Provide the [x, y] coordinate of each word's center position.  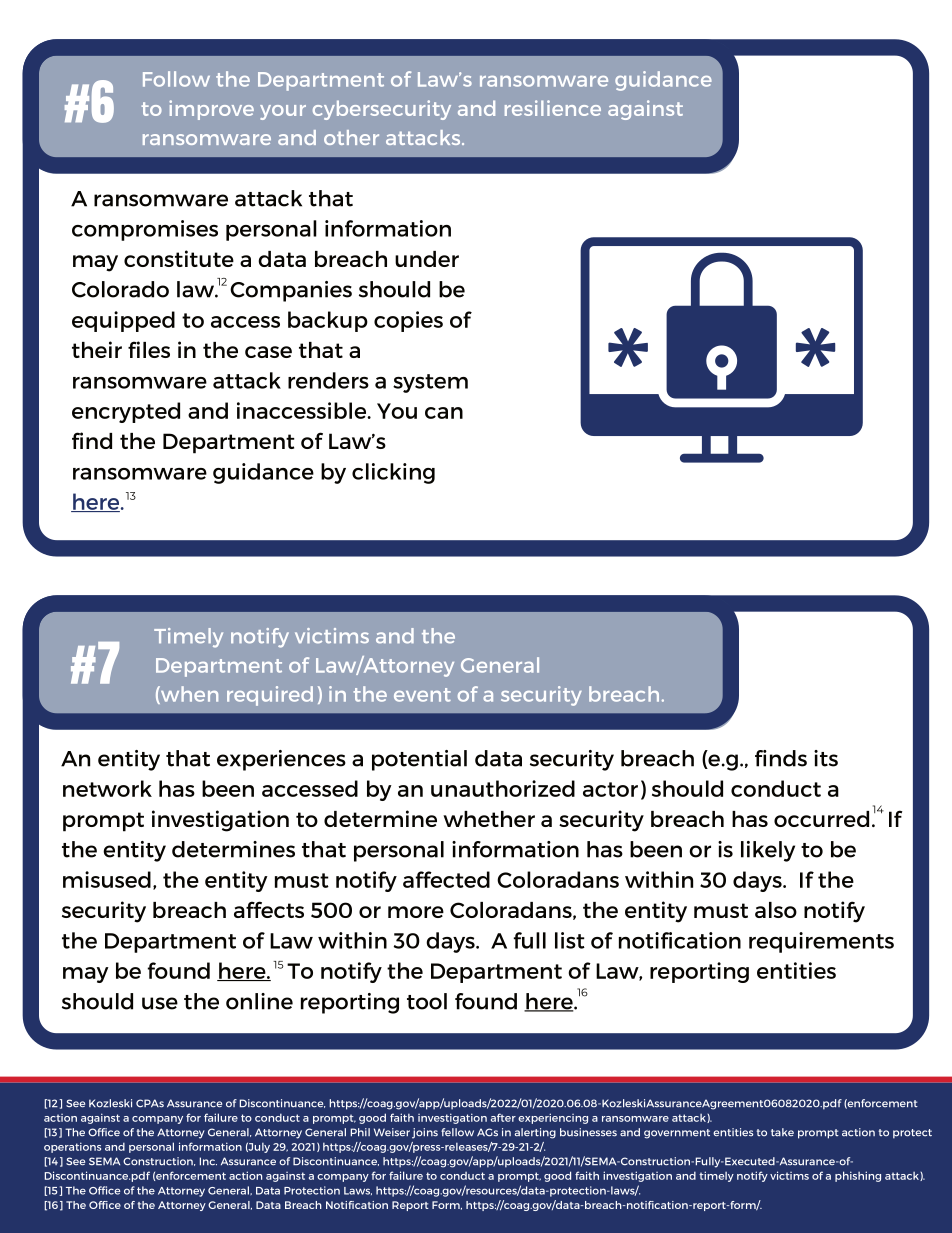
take [782, 1132]
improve [211, 110]
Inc [208, 1161]
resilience [553, 108]
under [427, 259]
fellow [457, 1132]
